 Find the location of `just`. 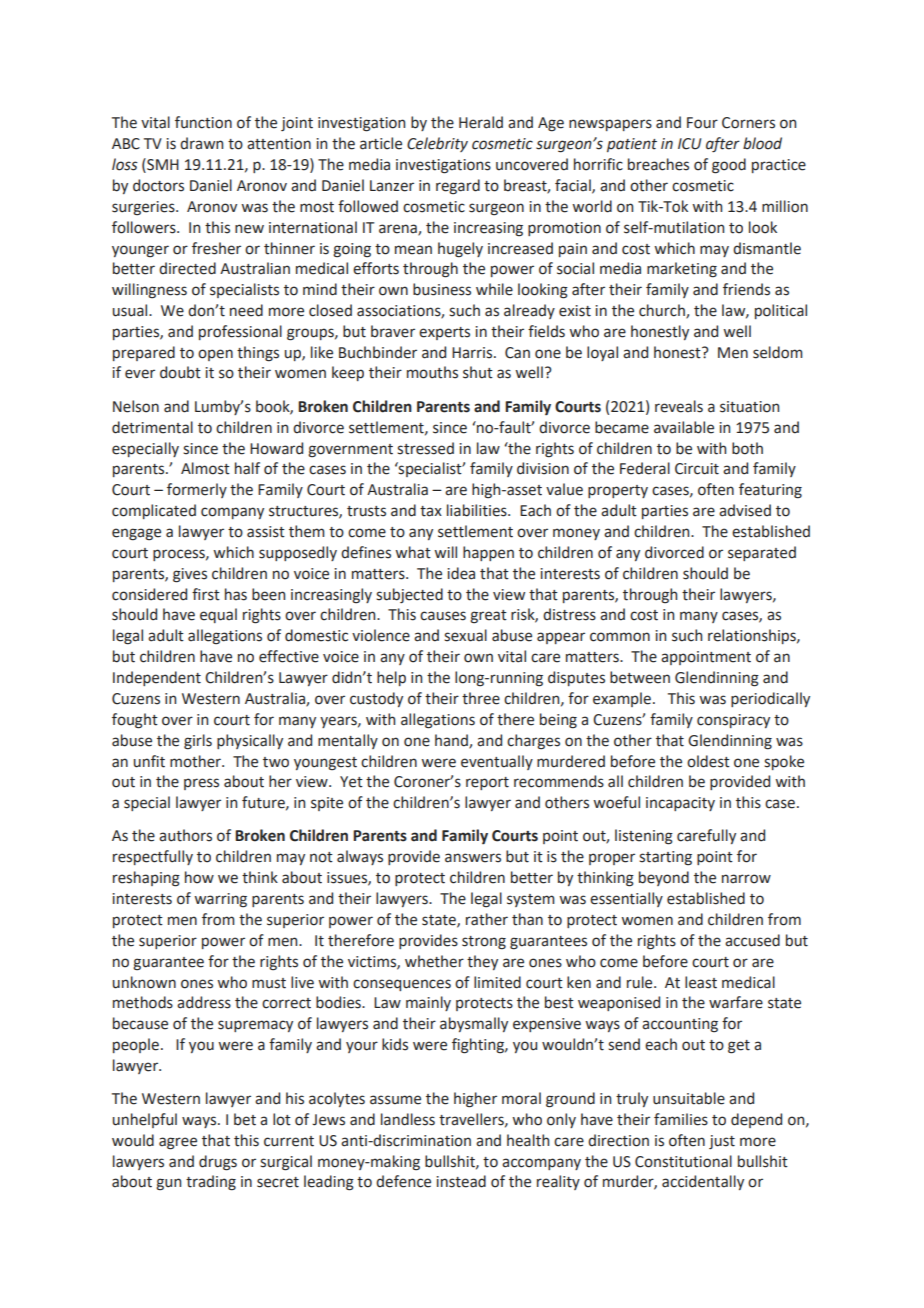

just is located at coordinates (722, 1142).
